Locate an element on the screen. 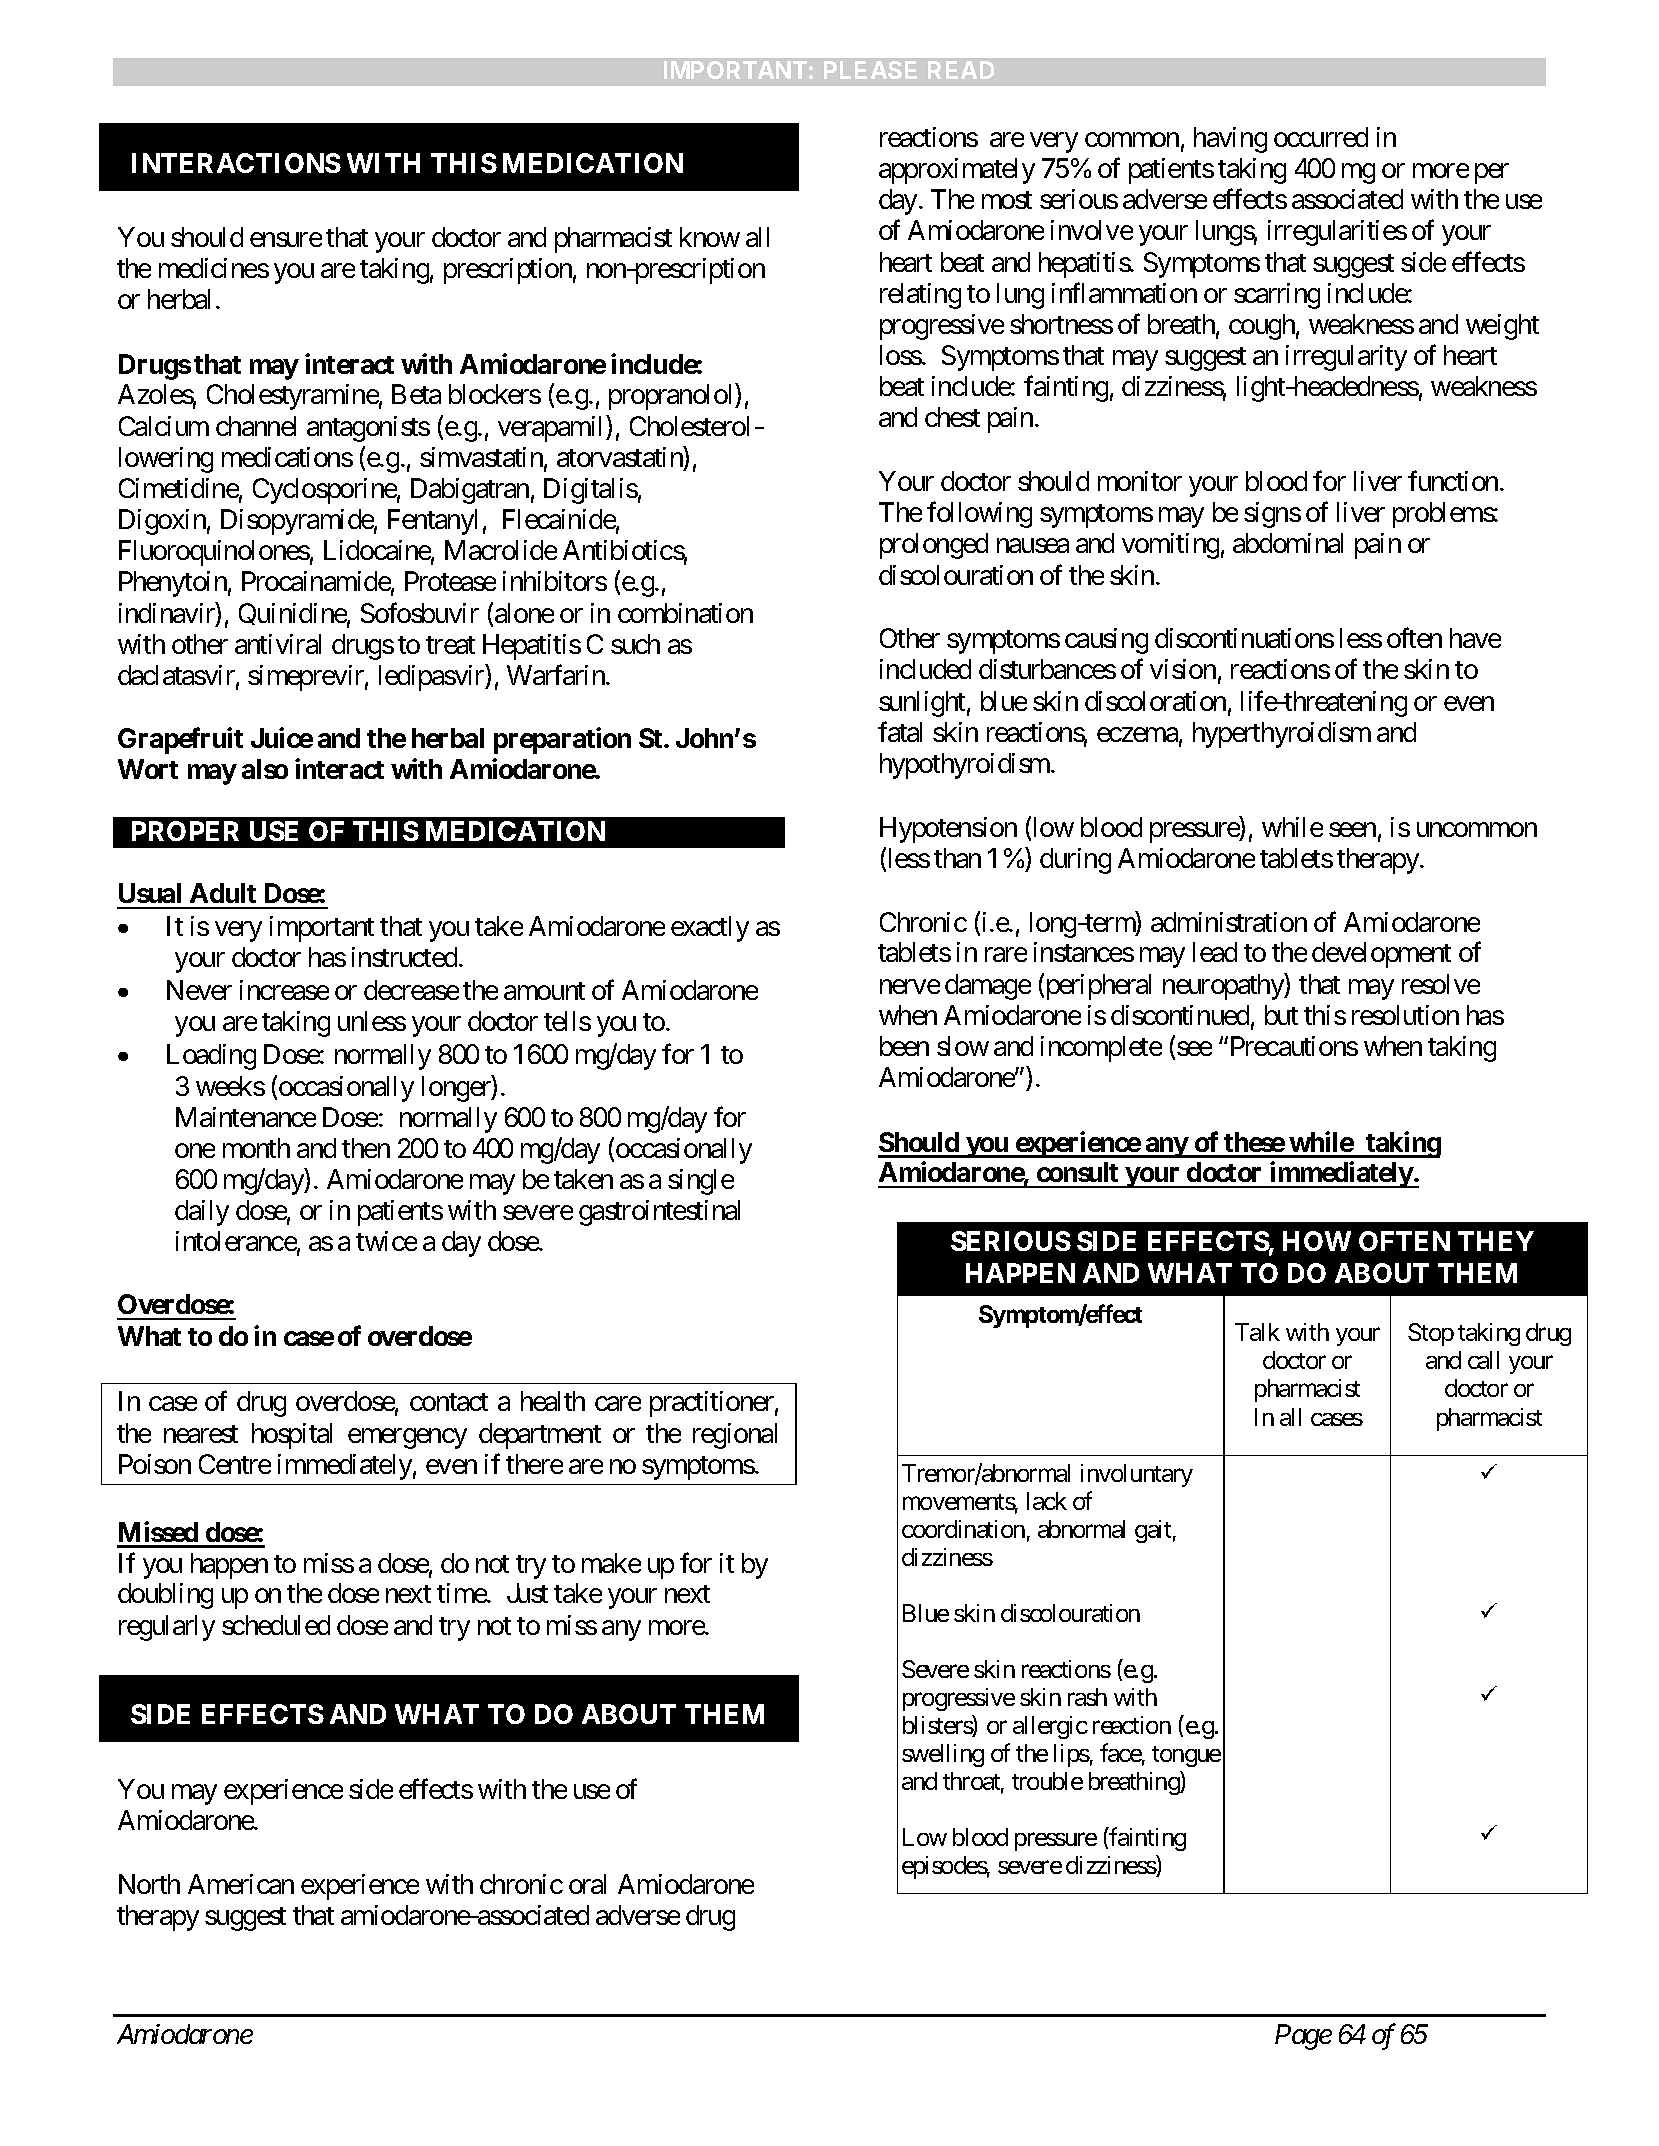  fatal is located at coordinates (900, 731).
